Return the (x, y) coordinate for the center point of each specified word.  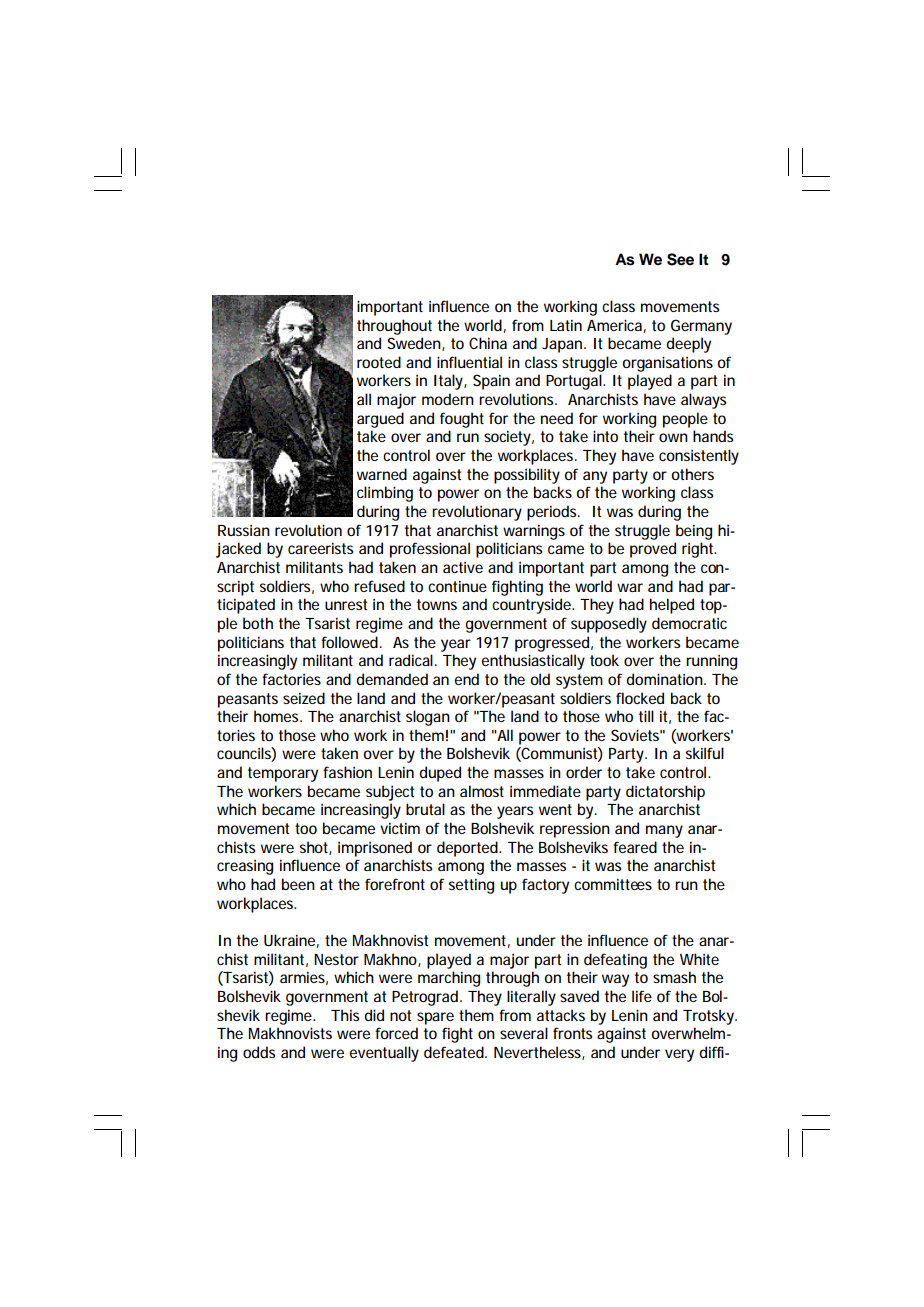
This (345, 1015)
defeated (455, 1052)
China (488, 343)
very (679, 1055)
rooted (379, 362)
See (680, 259)
